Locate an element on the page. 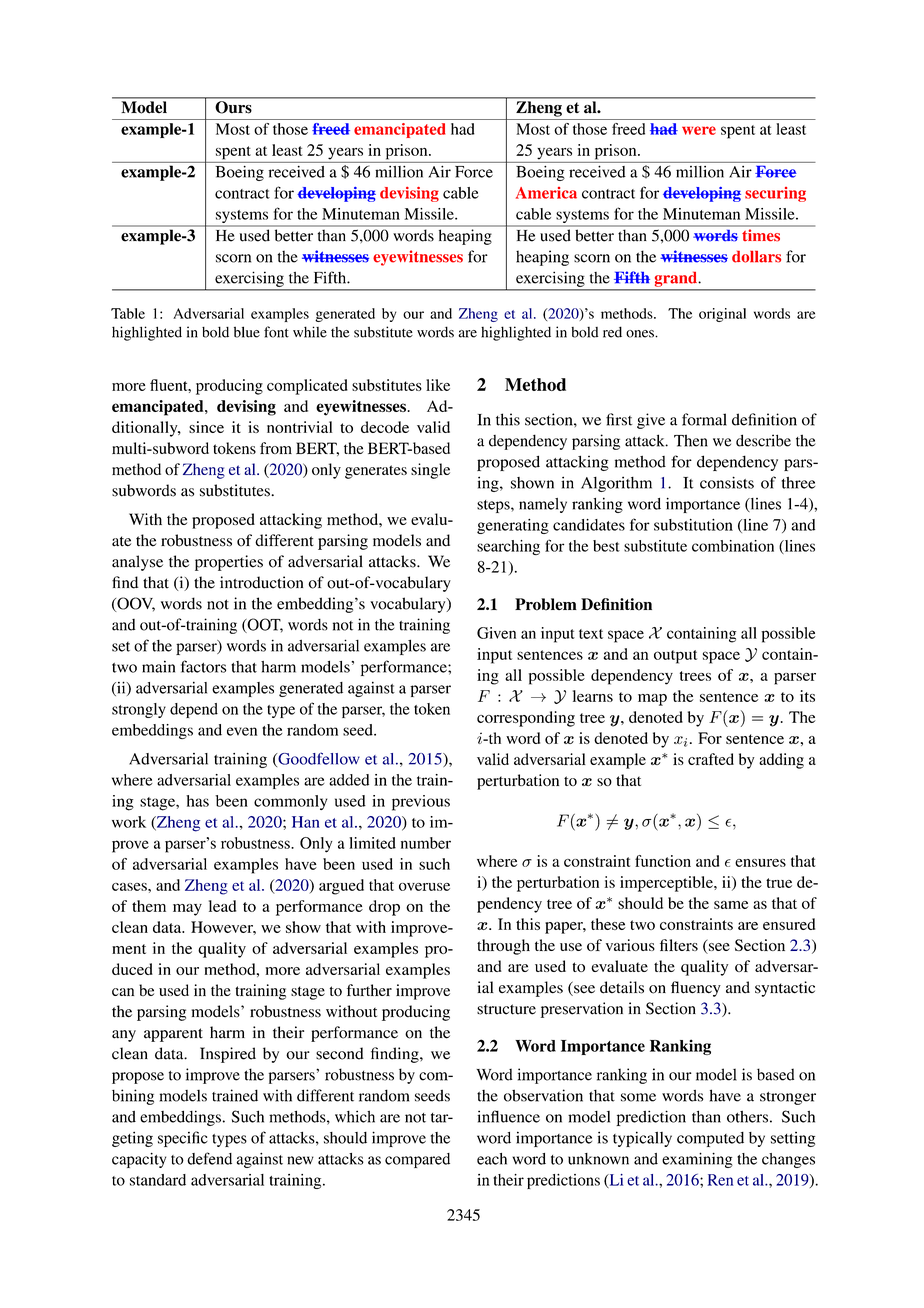 The width and height of the image is (924, 1308). has is located at coordinates (197, 801).
